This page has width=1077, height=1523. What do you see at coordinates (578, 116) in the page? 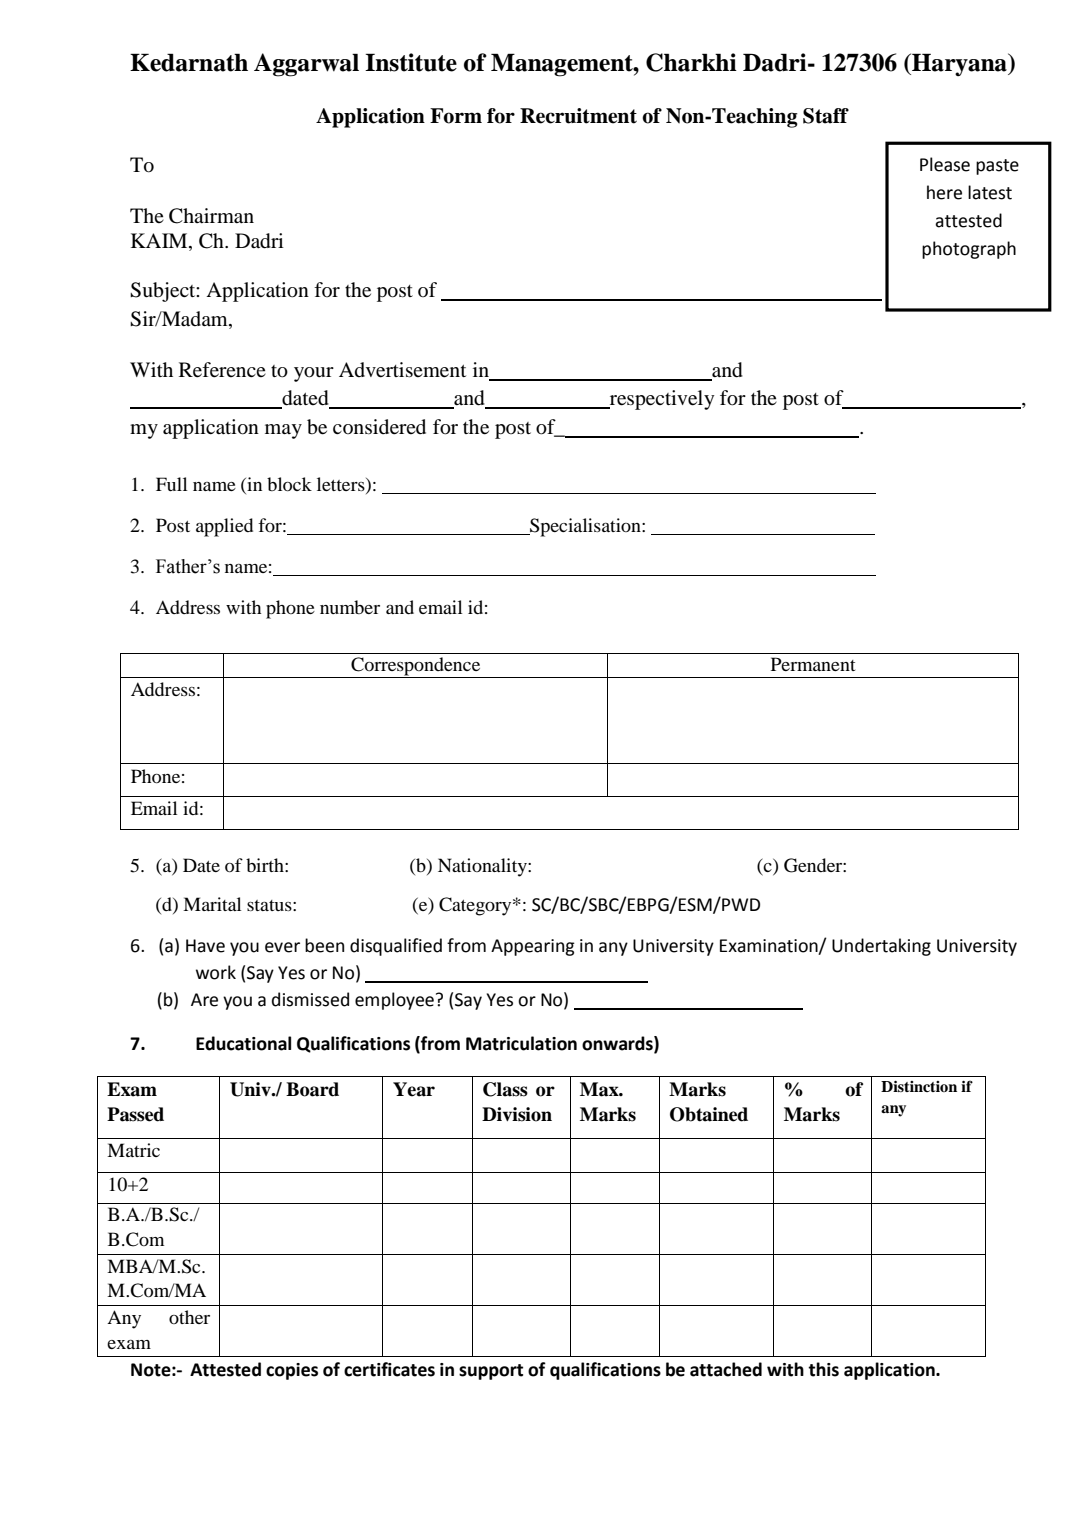
I see `Recruitment` at bounding box center [578, 116].
